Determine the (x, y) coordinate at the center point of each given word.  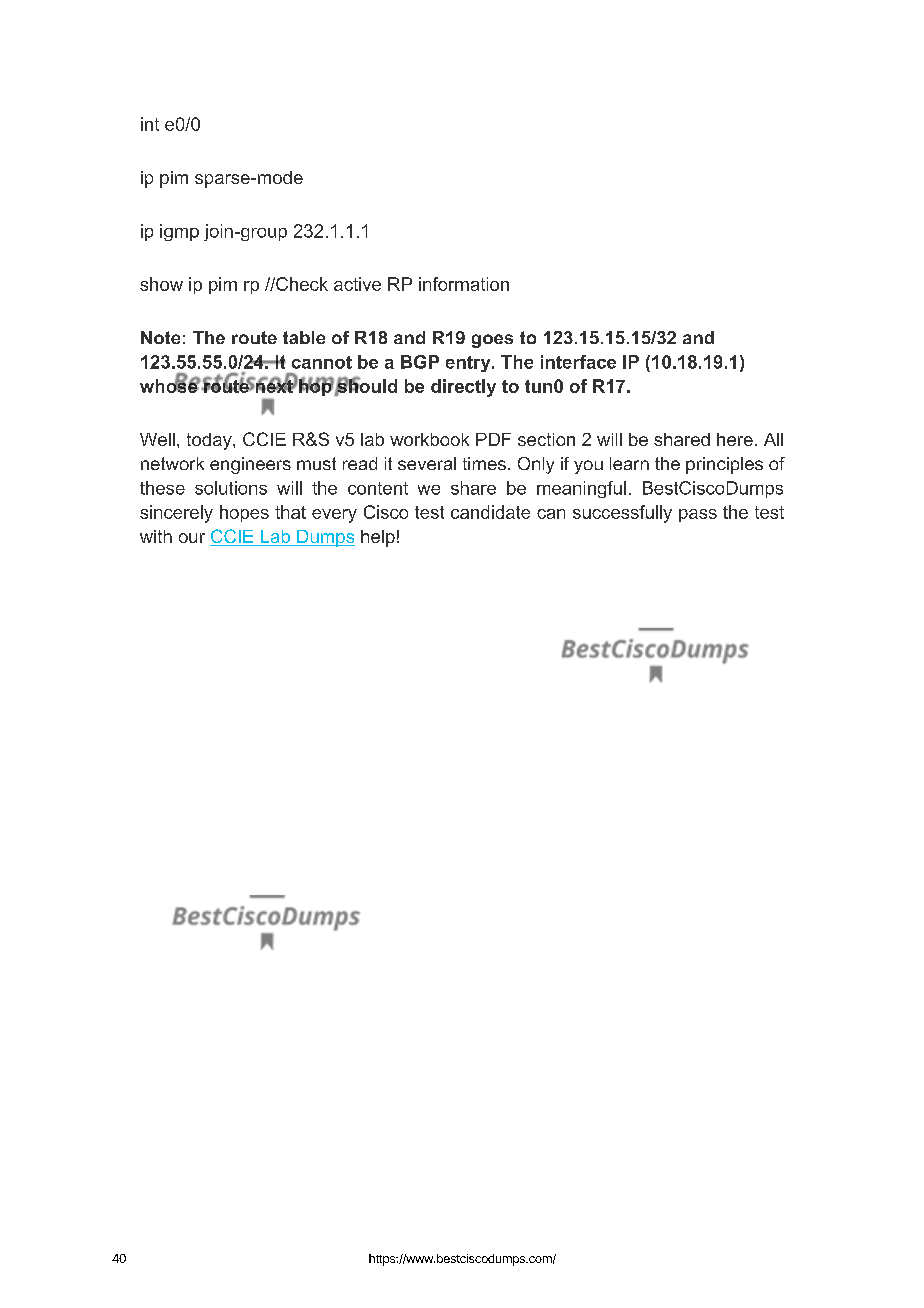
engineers (250, 465)
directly (463, 388)
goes (492, 341)
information (464, 284)
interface (578, 362)
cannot (322, 362)
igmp (179, 232)
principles (724, 465)
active (357, 284)
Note (160, 337)
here (735, 439)
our (192, 538)
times (484, 463)
